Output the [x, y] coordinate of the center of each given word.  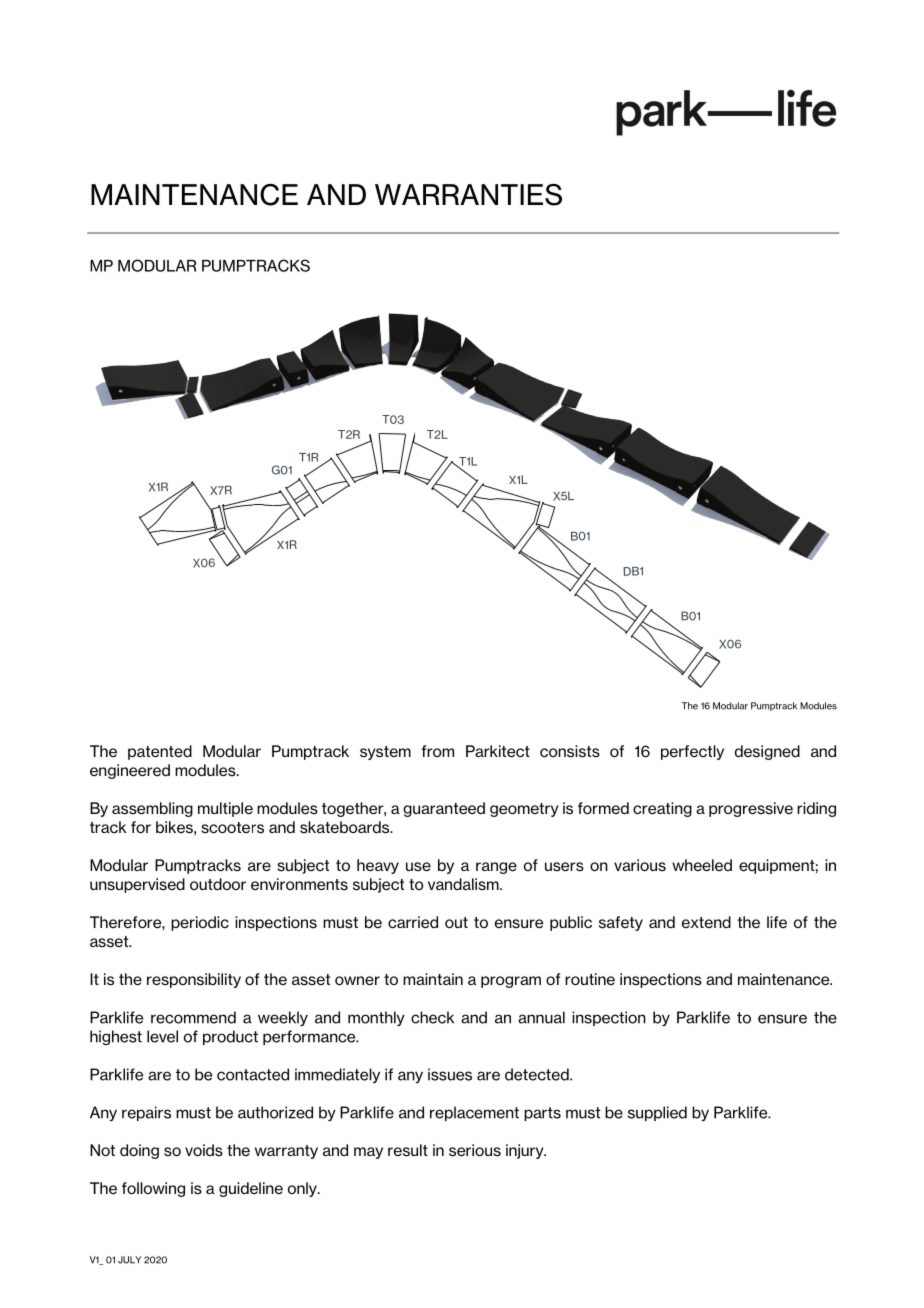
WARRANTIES [468, 195]
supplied [657, 1113]
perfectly [692, 752]
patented [160, 752]
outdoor [218, 884]
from [437, 751]
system [385, 753]
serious [475, 1150]
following [153, 1189]
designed [767, 752]
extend [706, 922]
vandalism [464, 884]
